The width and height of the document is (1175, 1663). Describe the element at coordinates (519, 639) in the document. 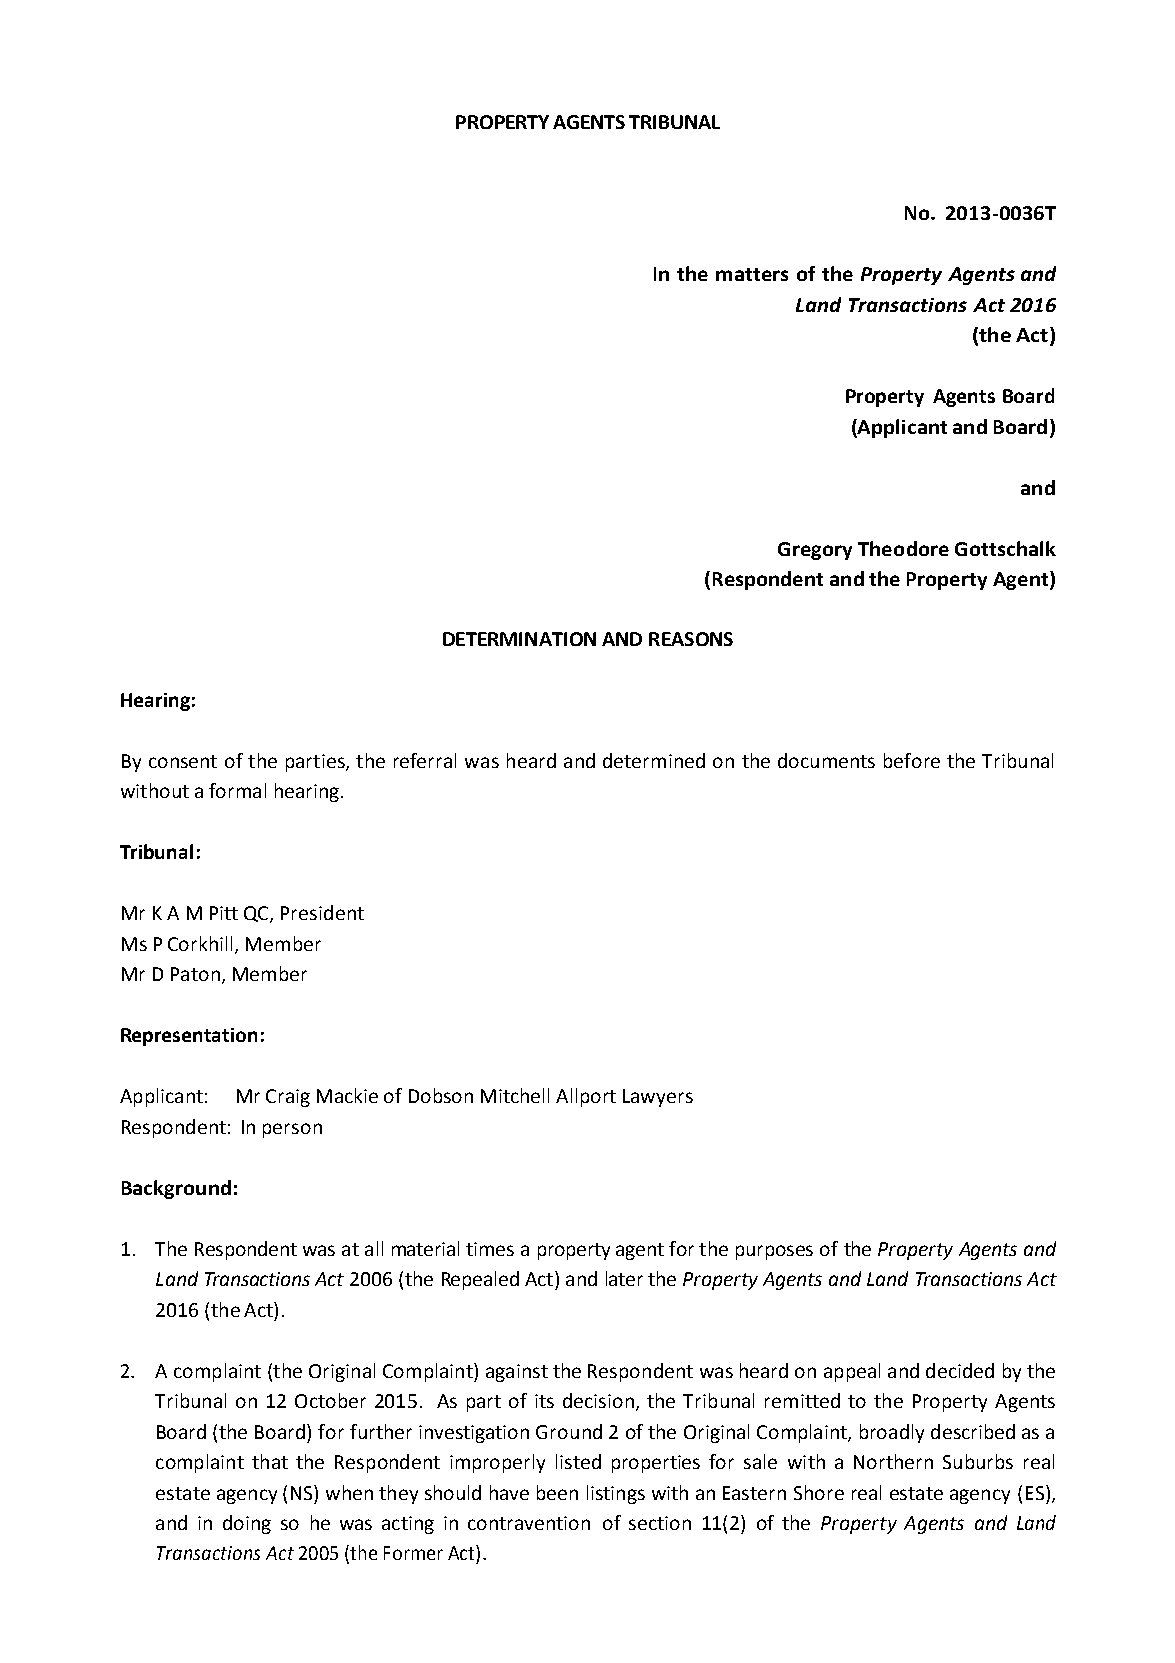

I see `DETERMINATION` at that location.
